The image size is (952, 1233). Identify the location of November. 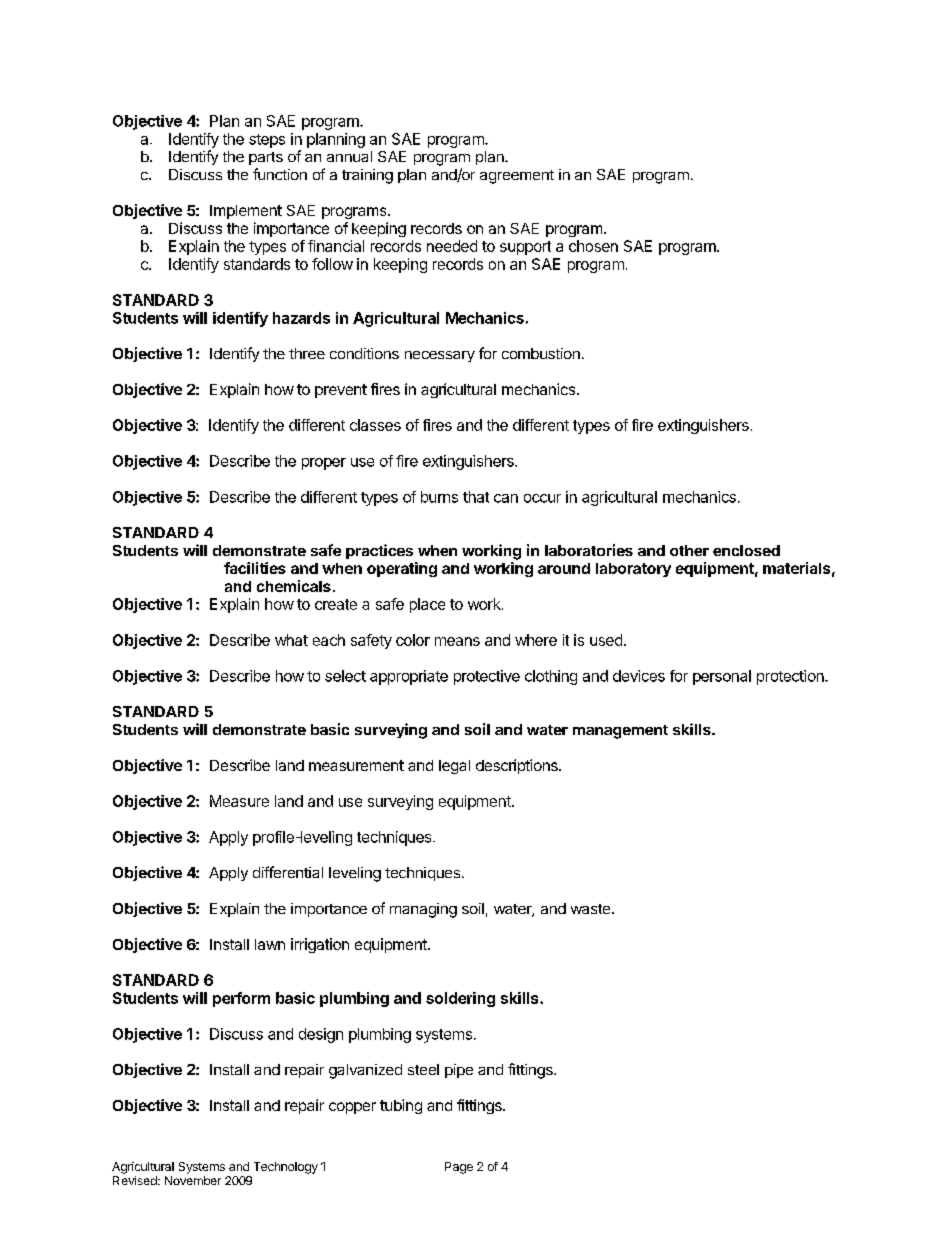
(193, 1180).
